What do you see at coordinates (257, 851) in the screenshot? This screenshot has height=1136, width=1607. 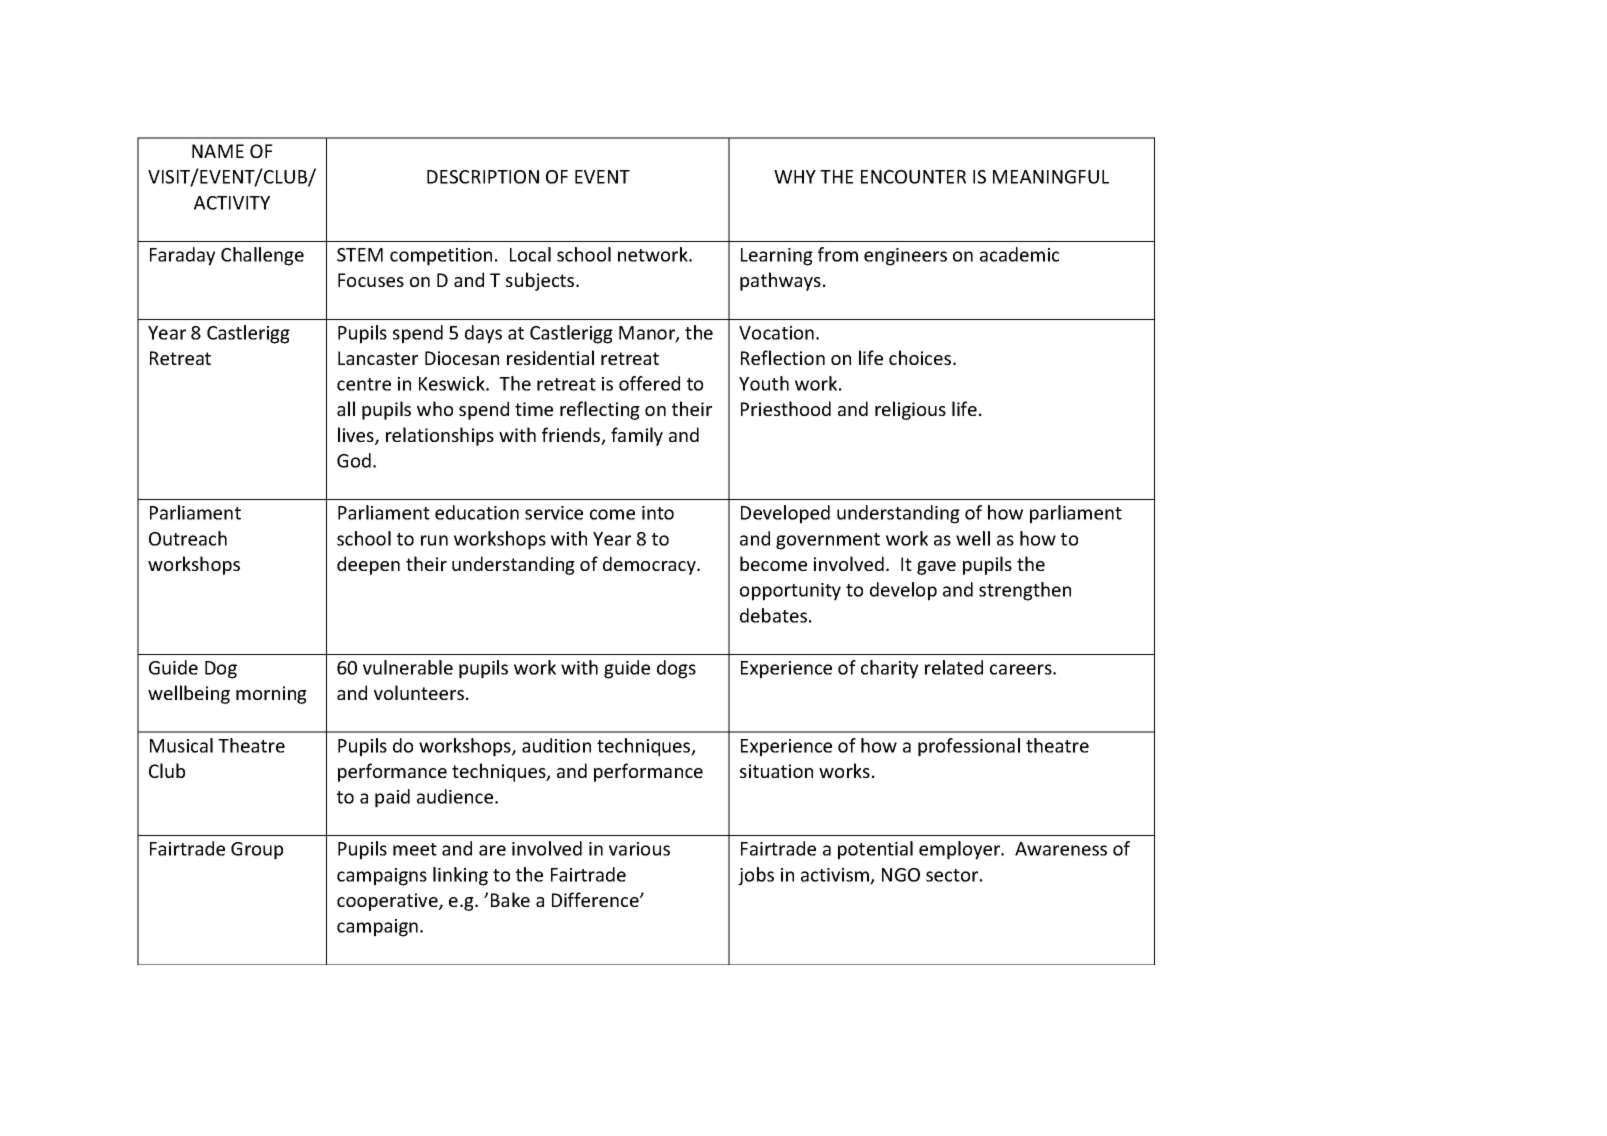 I see `Group` at bounding box center [257, 851].
